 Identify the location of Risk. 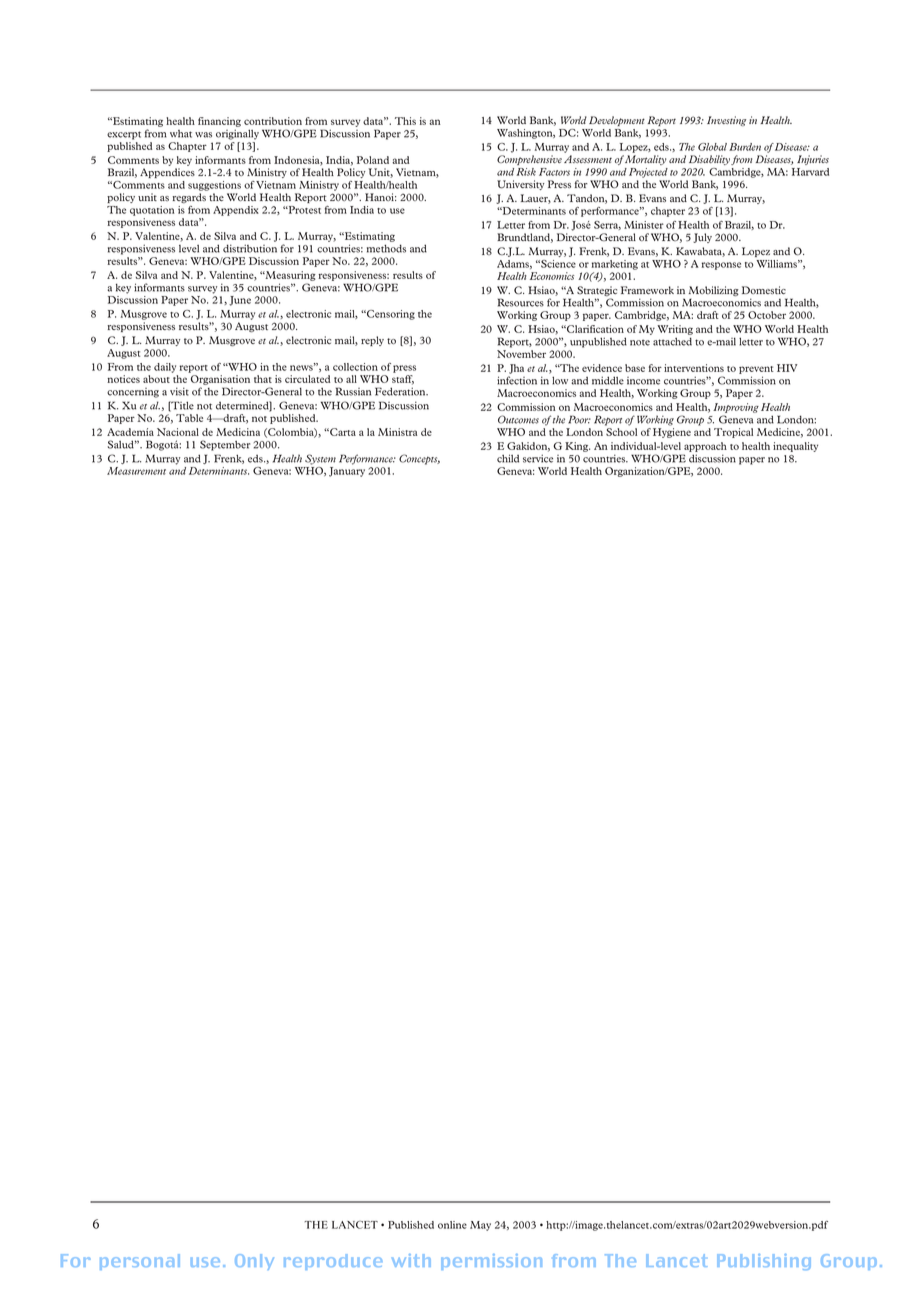
(526, 172).
